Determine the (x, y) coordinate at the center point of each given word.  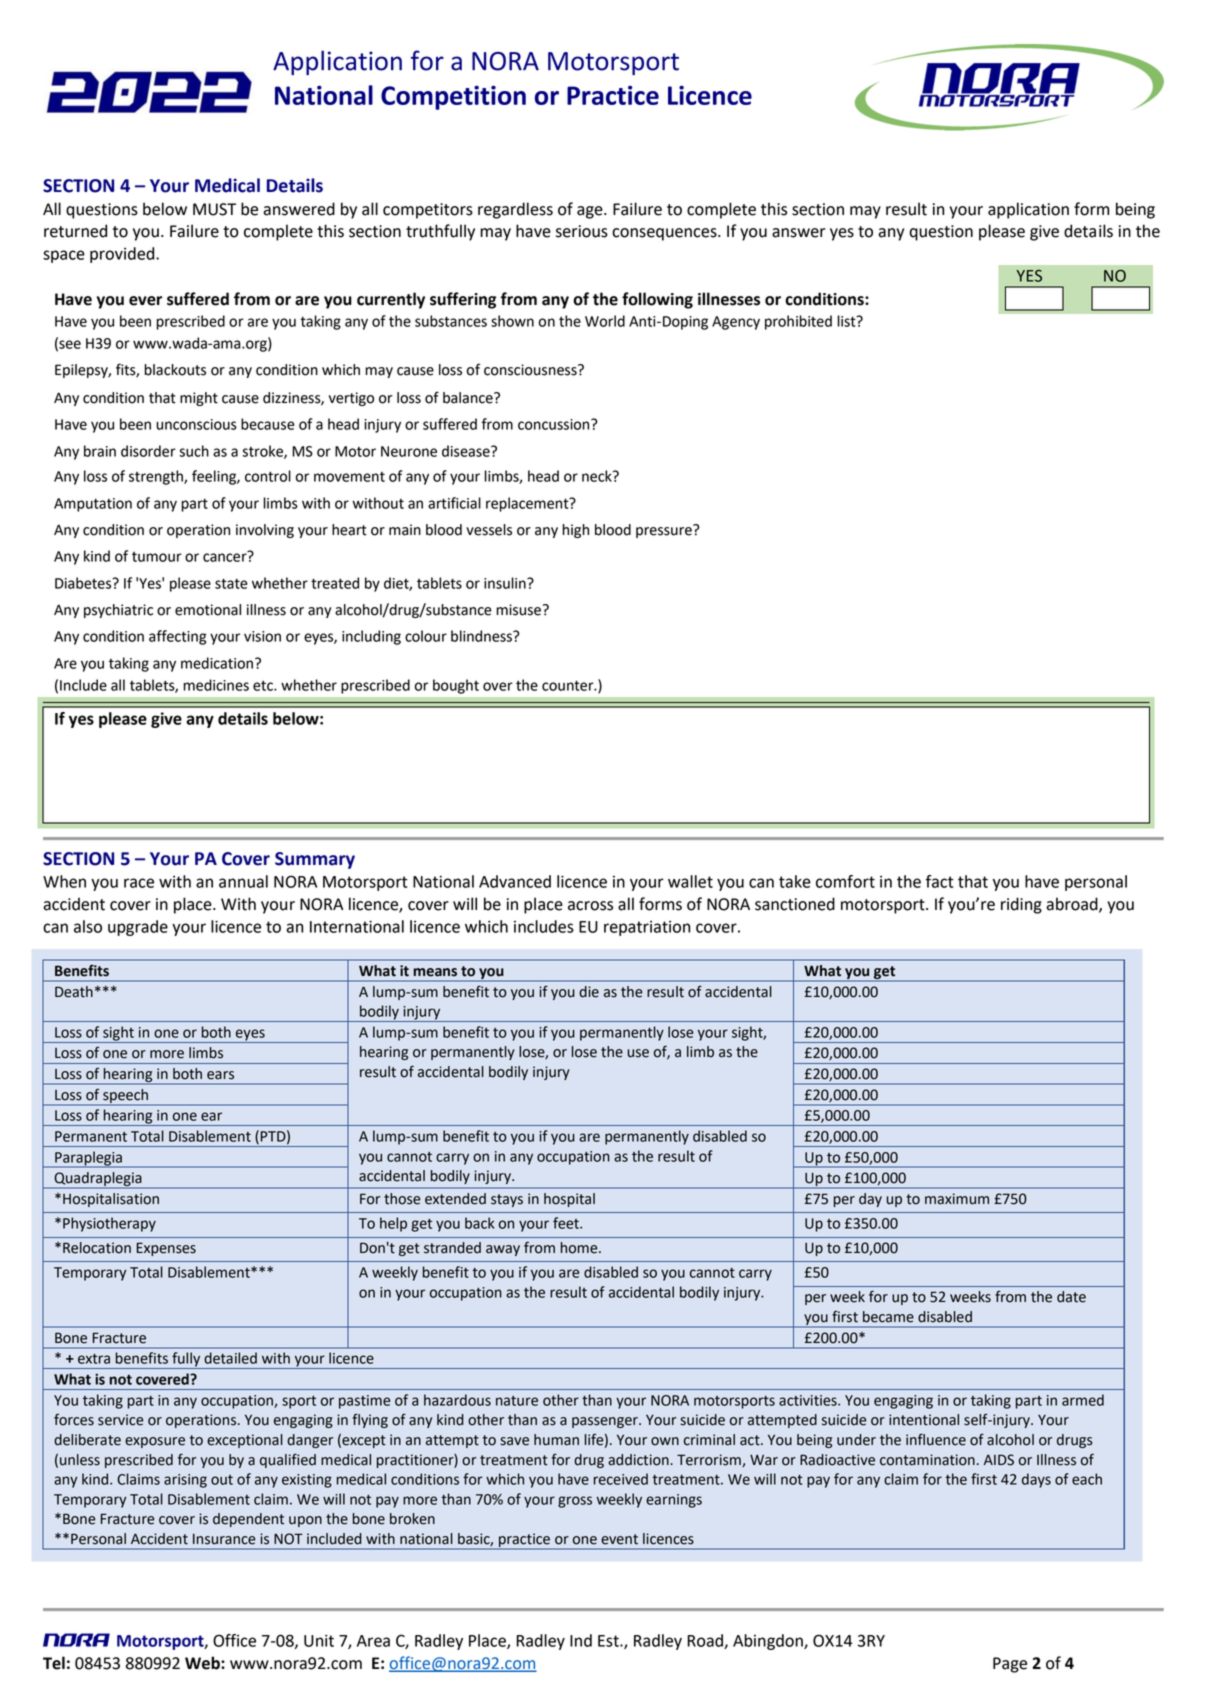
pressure (665, 531)
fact (940, 881)
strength (157, 477)
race (139, 883)
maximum (957, 1199)
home (580, 1248)
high (575, 531)
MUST (214, 209)
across (590, 906)
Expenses (166, 1249)
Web (203, 1663)
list (847, 321)
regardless (515, 210)
